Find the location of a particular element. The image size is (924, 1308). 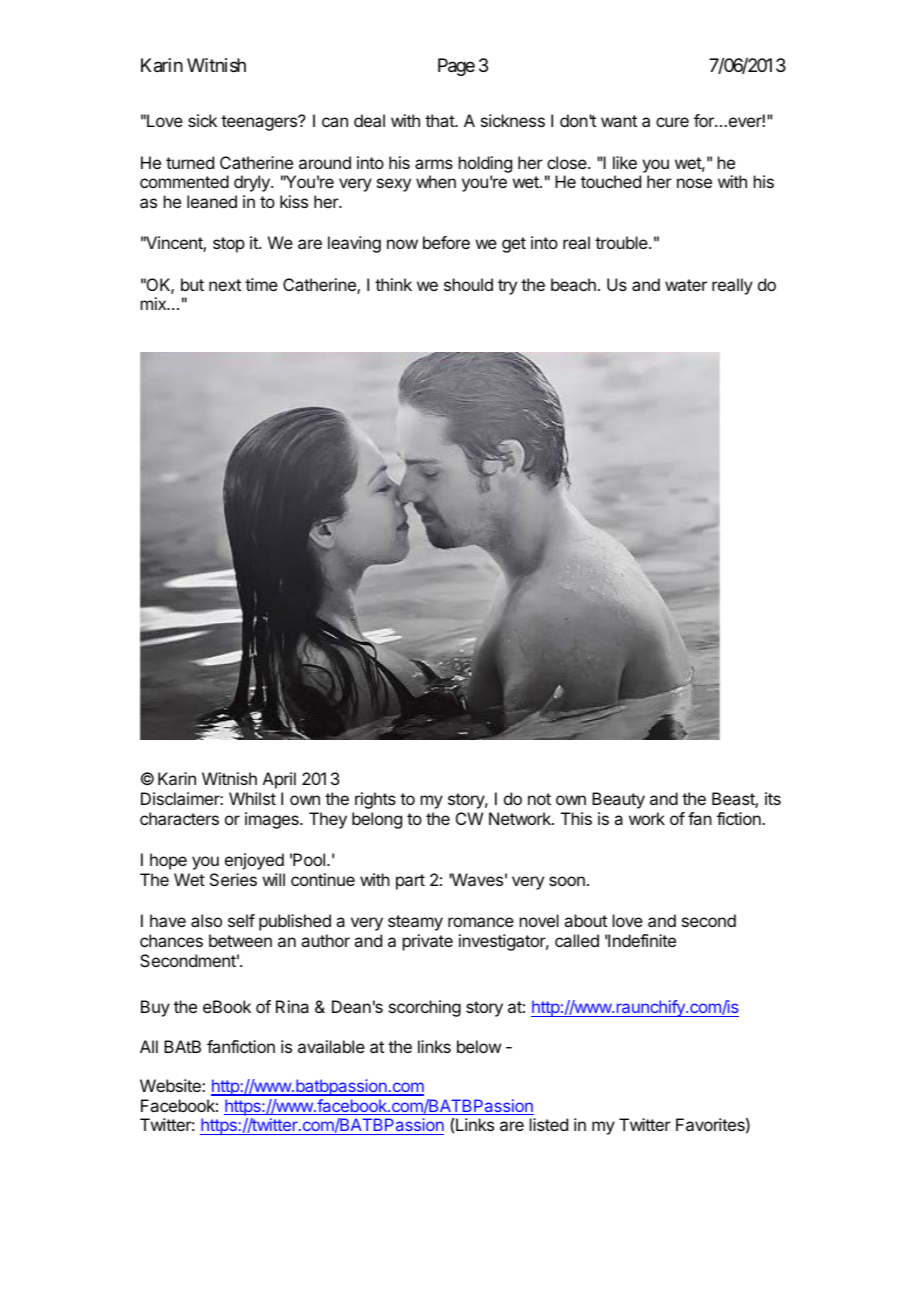

nose is located at coordinates (694, 183).
